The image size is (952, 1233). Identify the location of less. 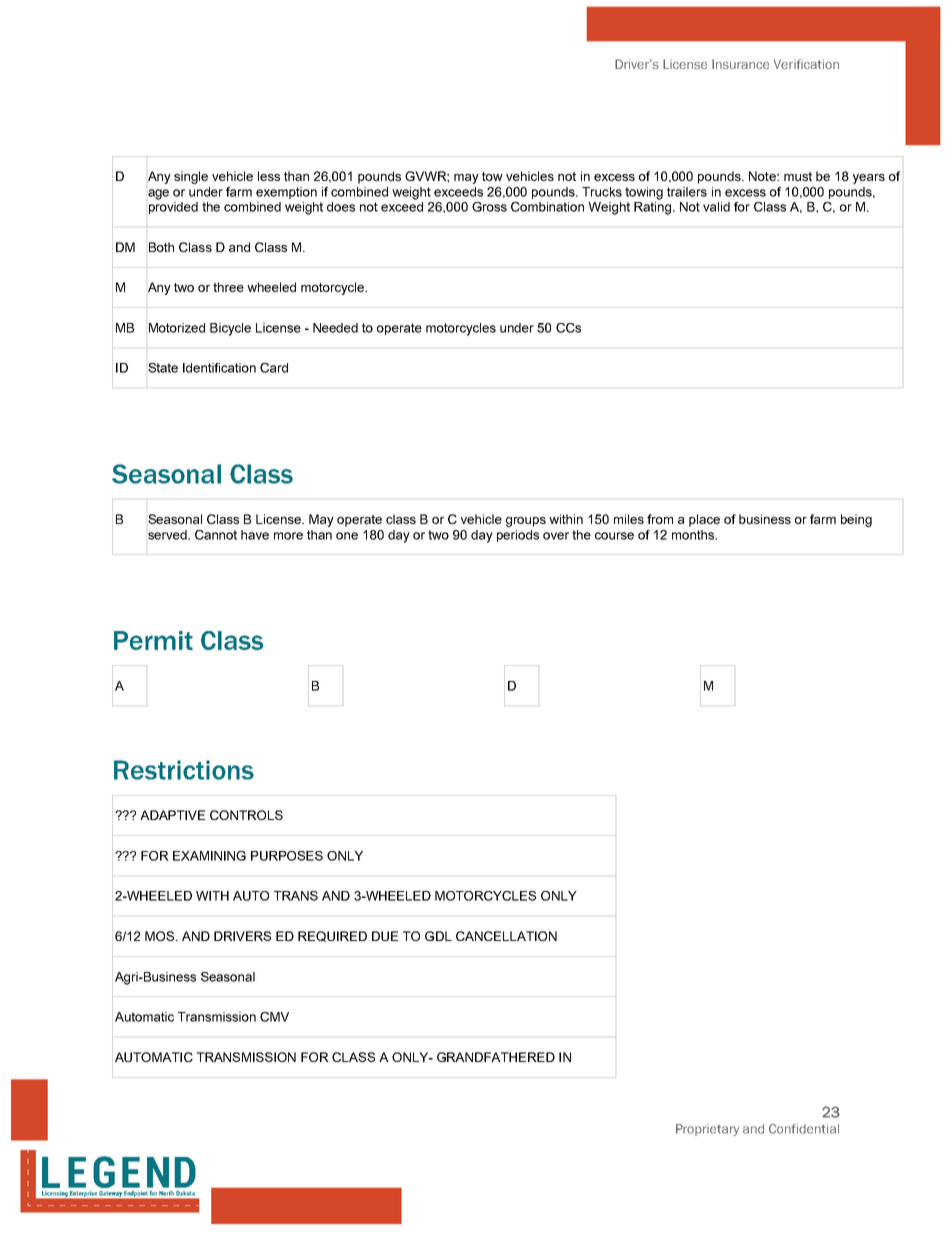
(269, 176).
